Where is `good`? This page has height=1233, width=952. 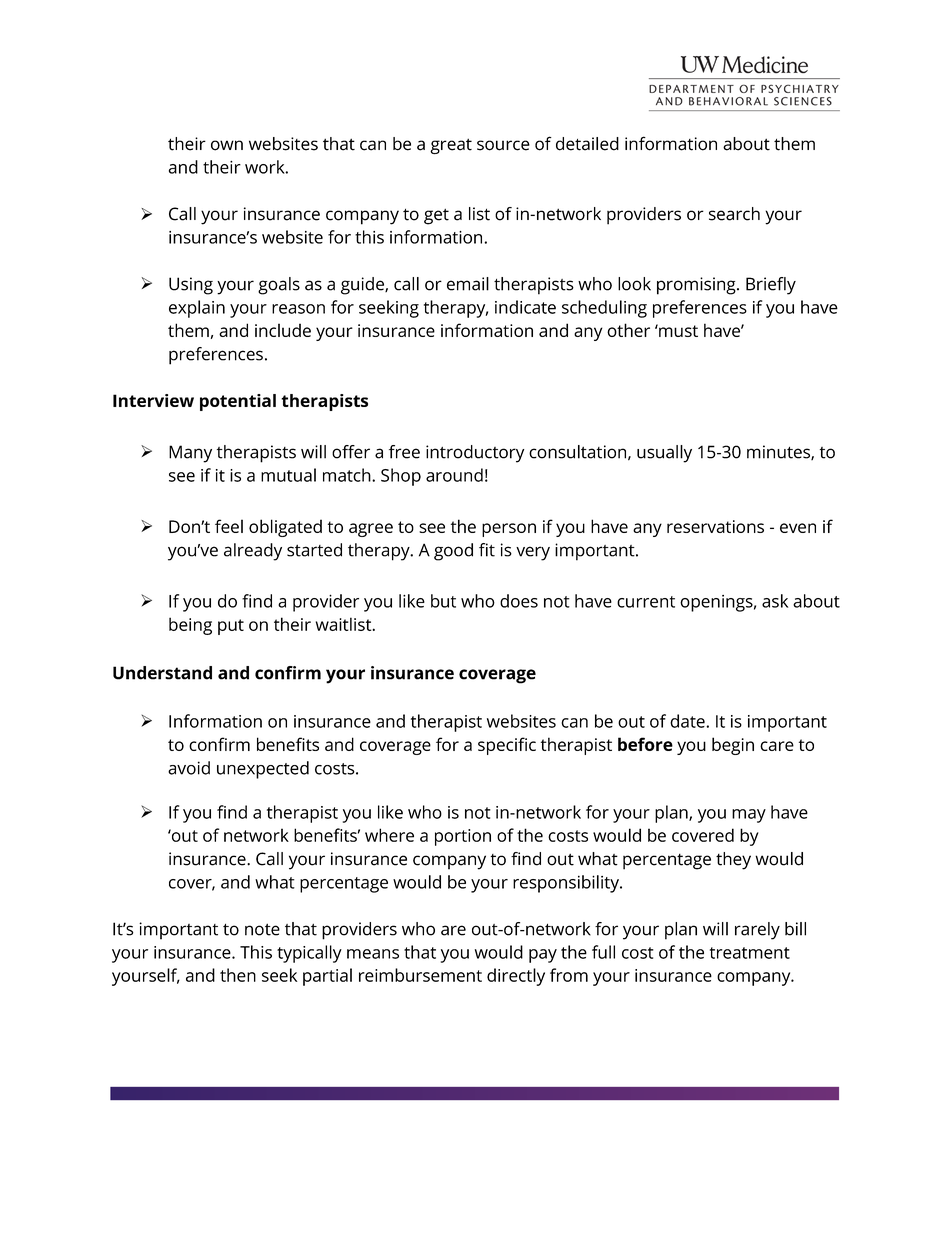 good is located at coordinates (453, 552).
